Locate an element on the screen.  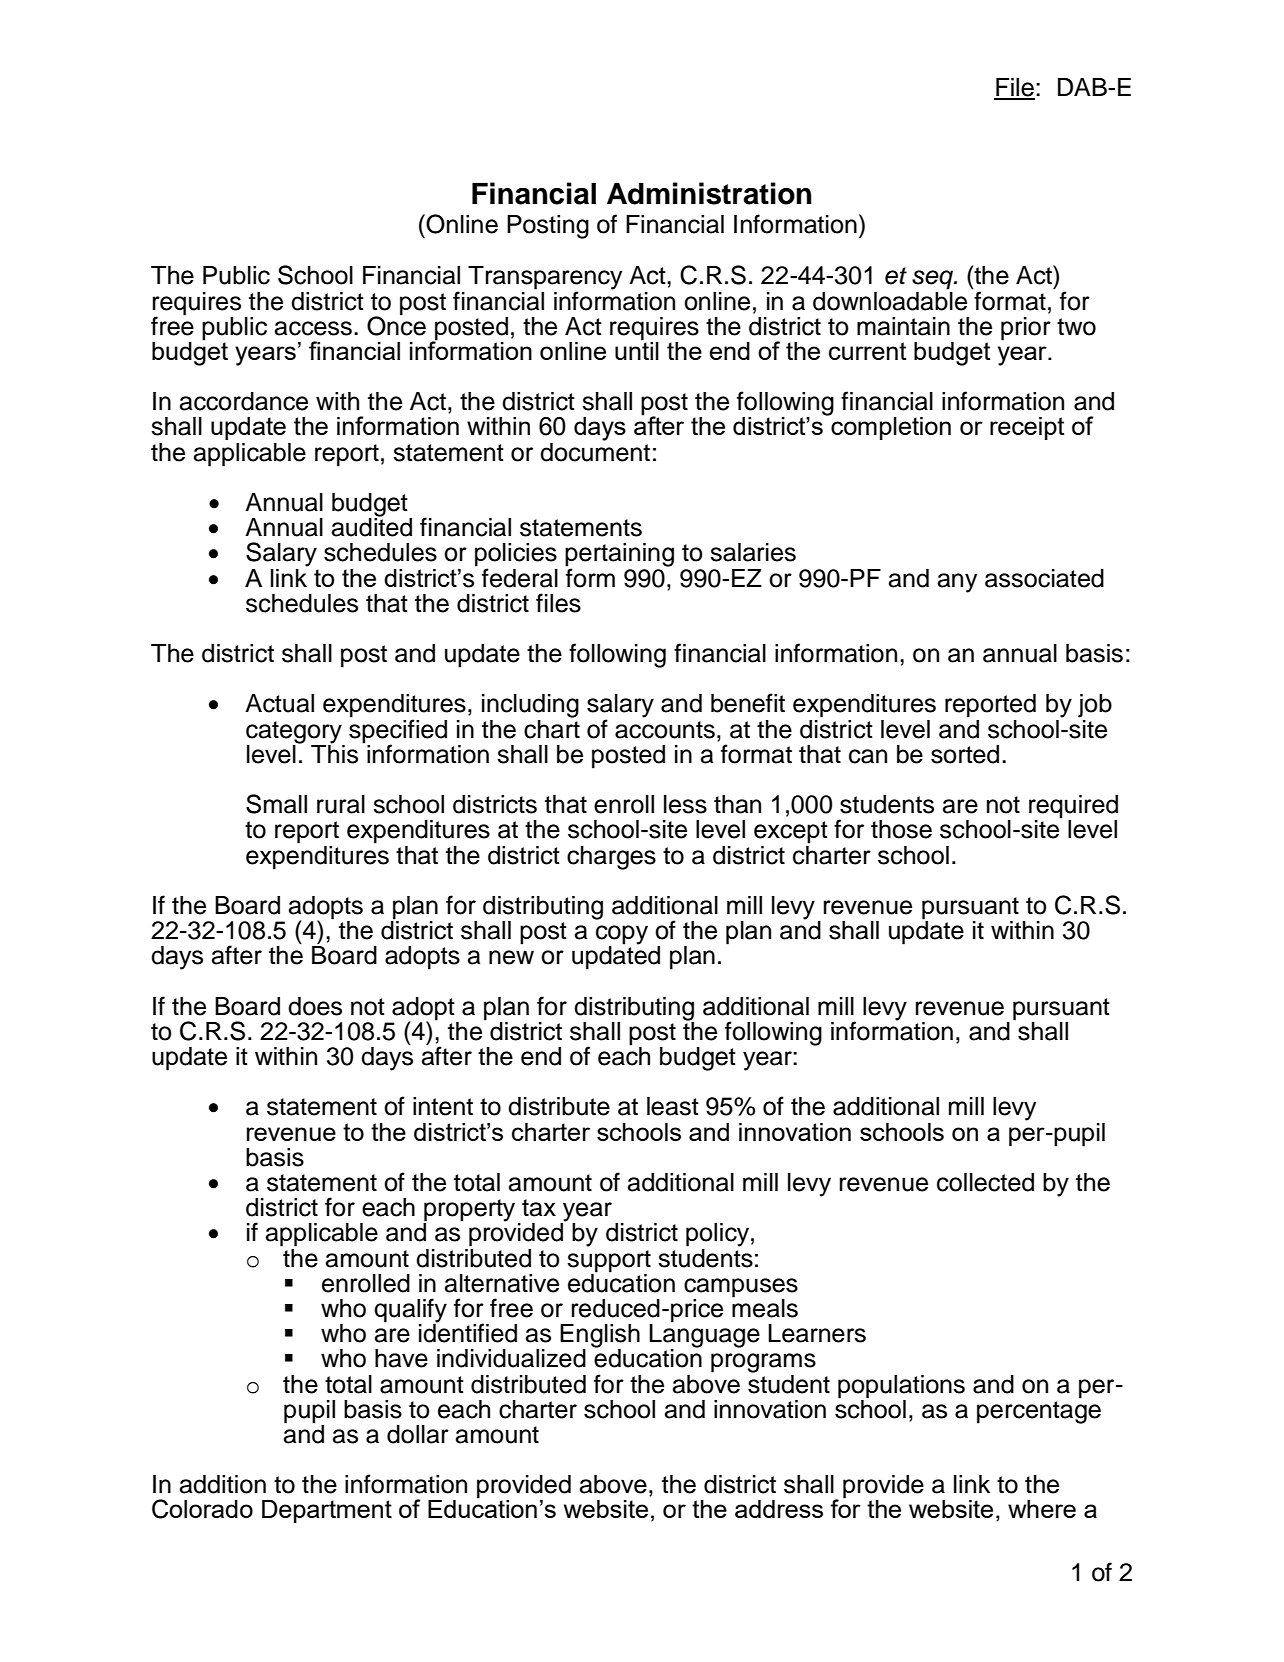
rural is located at coordinates (341, 804).
